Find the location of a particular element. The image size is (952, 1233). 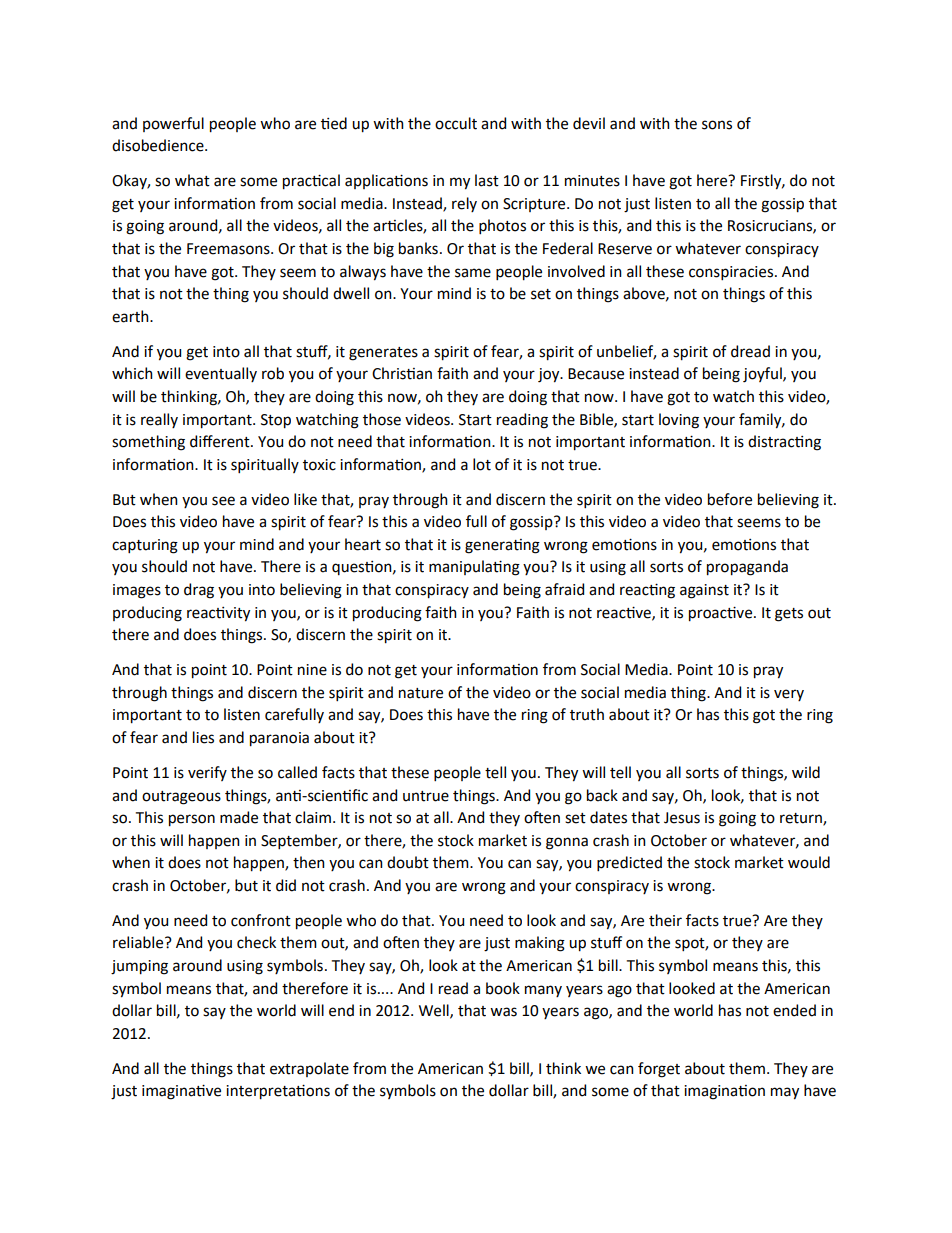

last is located at coordinates (487, 180).
